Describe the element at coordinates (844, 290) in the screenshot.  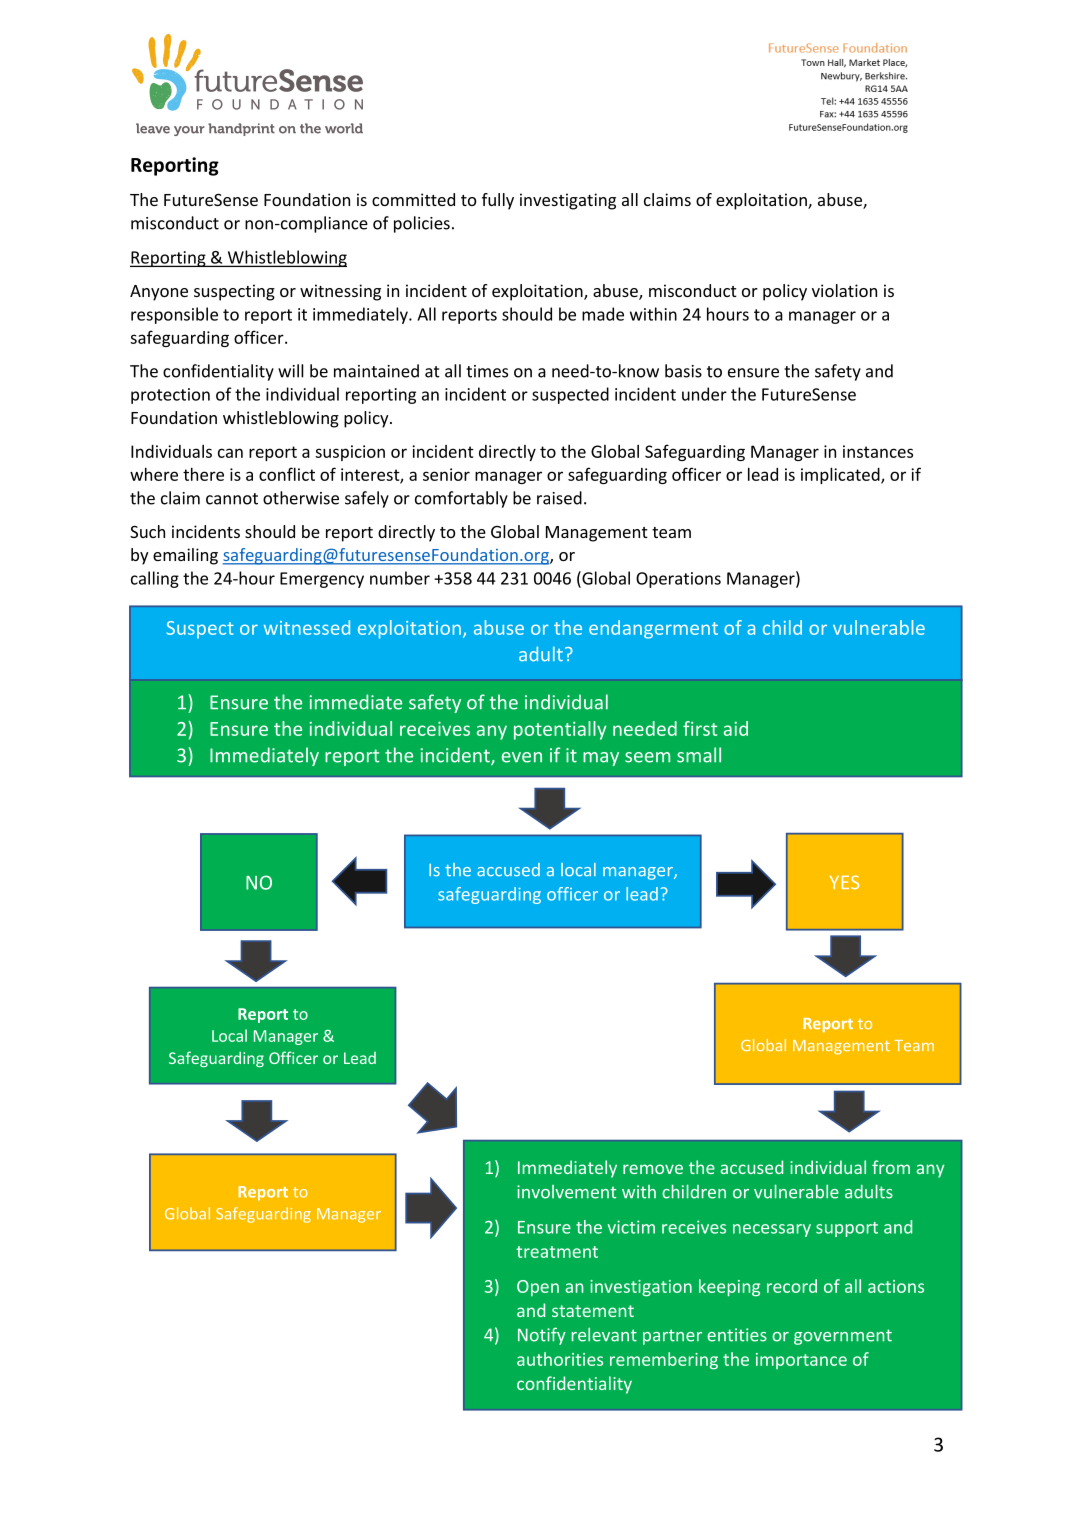
I see `violation` at that location.
